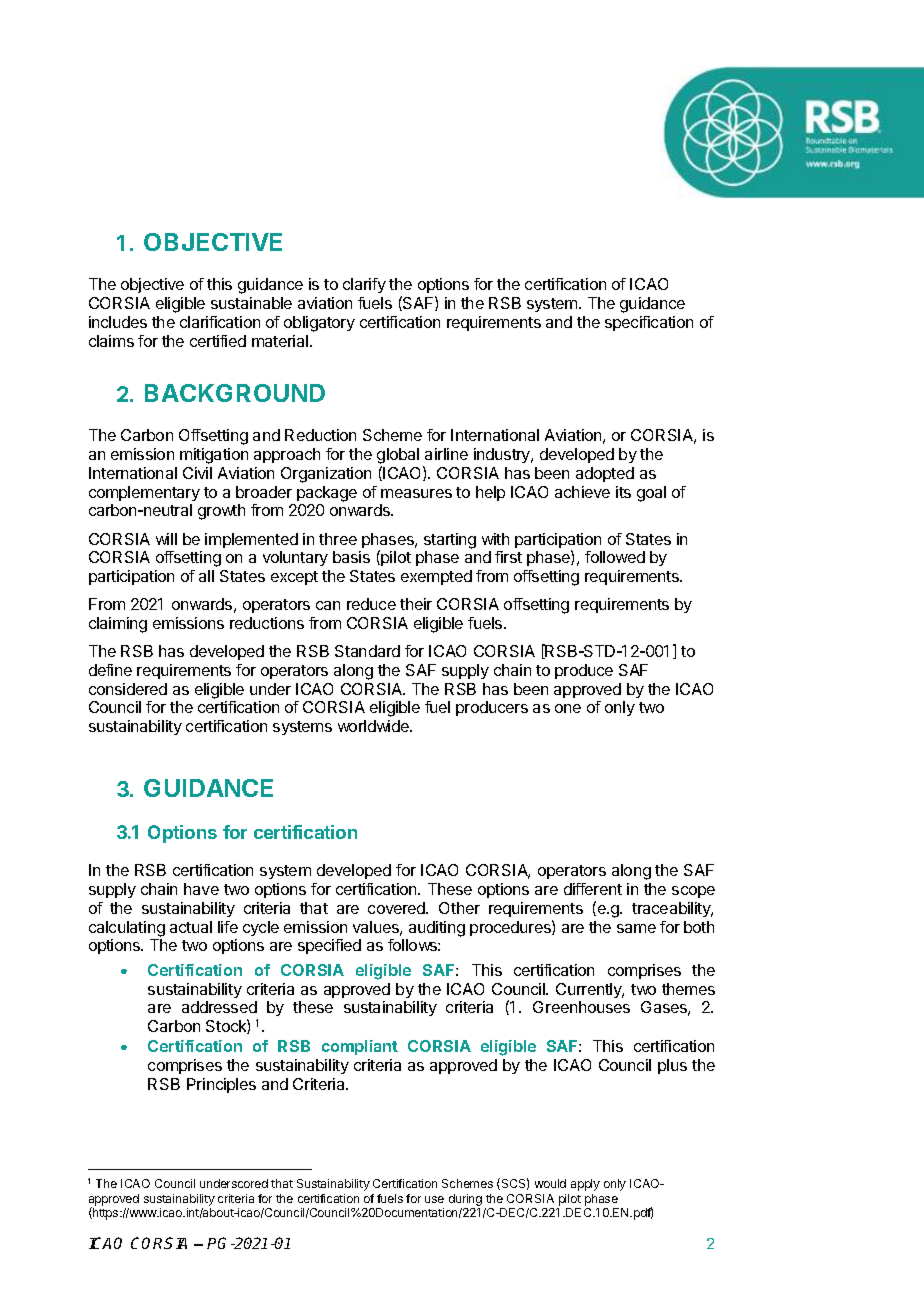 This page has height=1308, width=924. What do you see at coordinates (206, 576) in the page?
I see `all` at bounding box center [206, 576].
